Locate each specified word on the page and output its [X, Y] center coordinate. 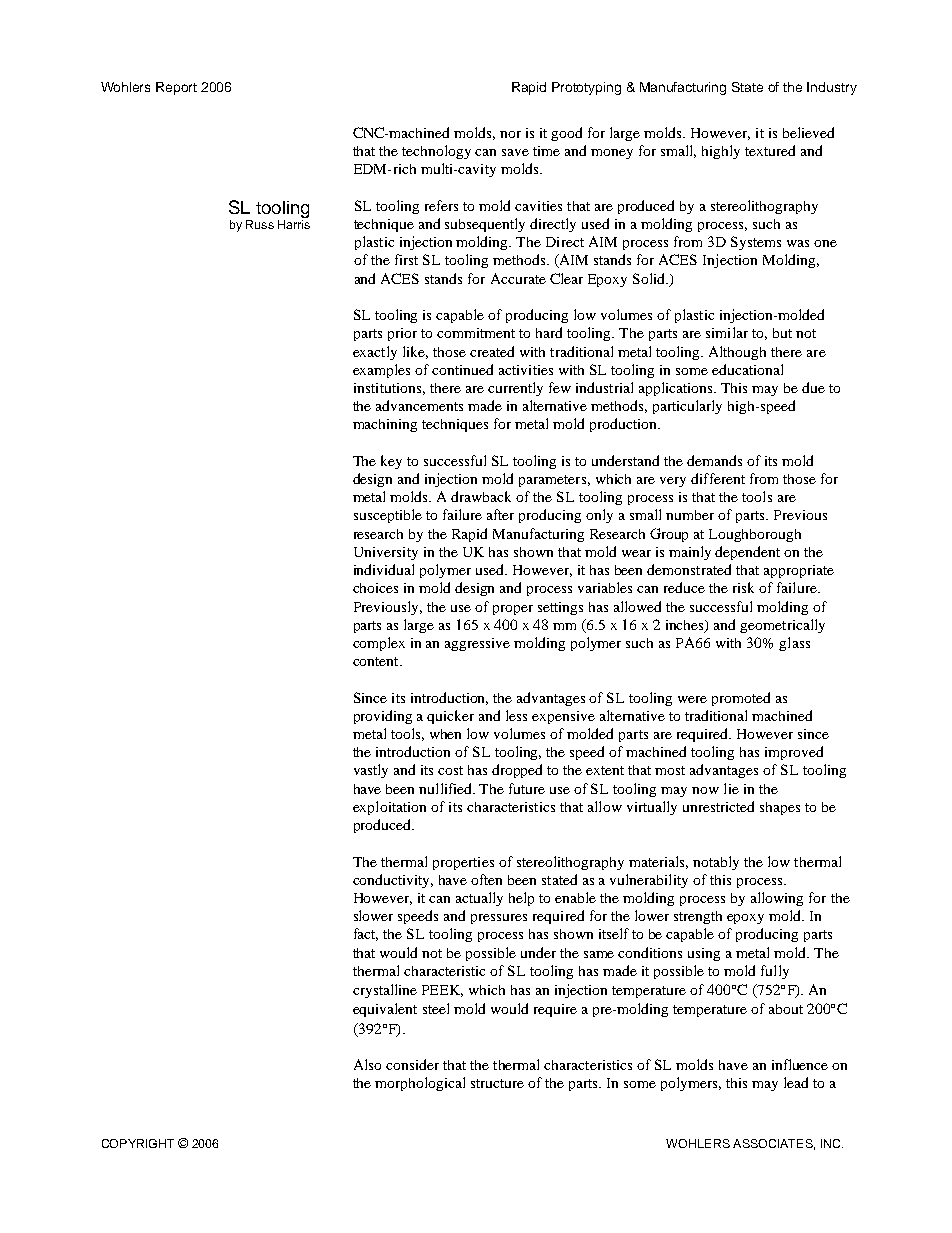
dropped [517, 771]
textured [770, 150]
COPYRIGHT [138, 1143]
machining [385, 425]
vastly [371, 771]
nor [510, 134]
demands [714, 460]
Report [176, 88]
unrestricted [718, 806]
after [500, 514]
